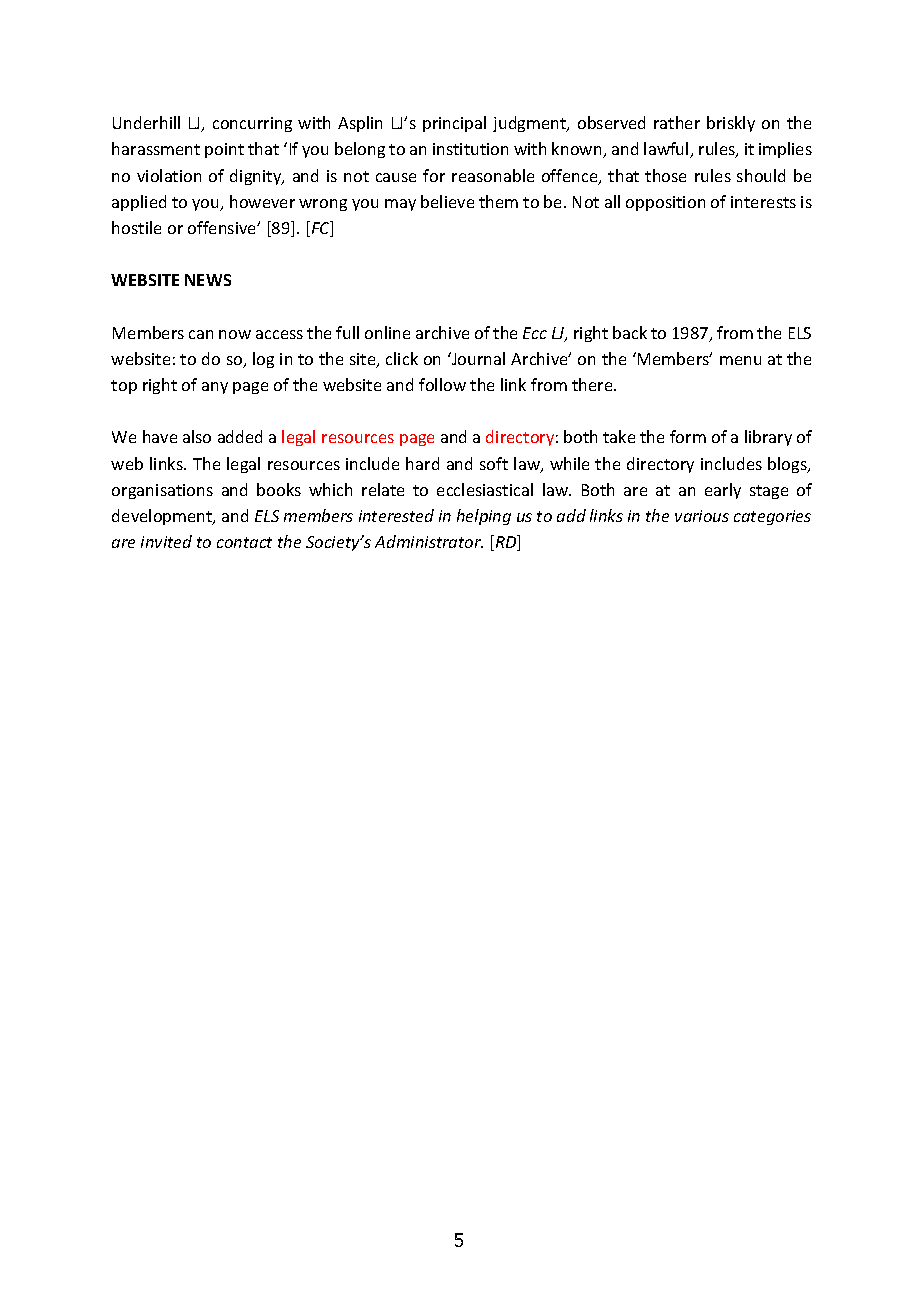 Image resolution: width=924 pixels, height=1309 pixels. I want to click on also, so click(197, 436).
